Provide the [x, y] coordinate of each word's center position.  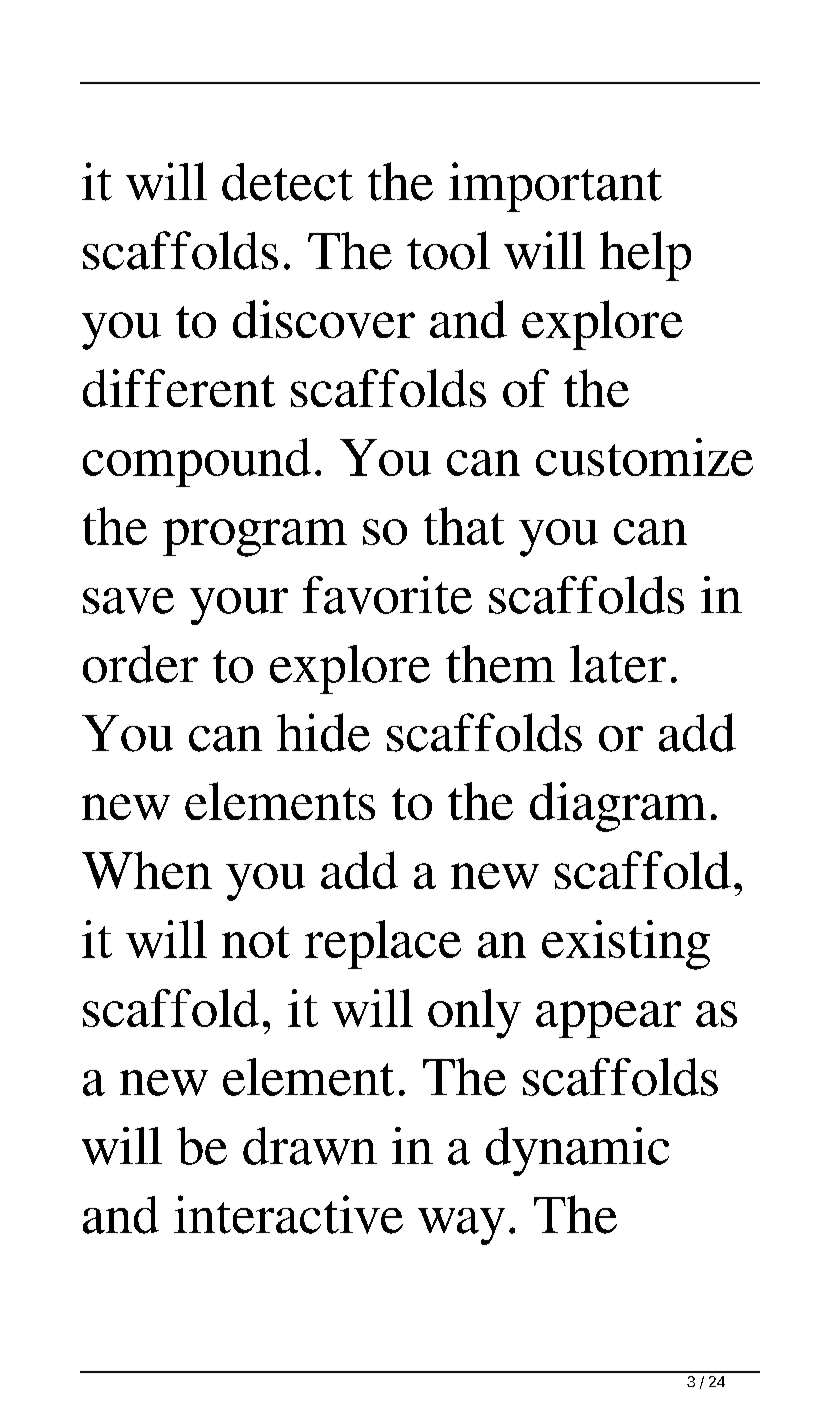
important [555, 187]
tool [448, 250]
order [140, 664]
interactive [288, 1214]
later [618, 664]
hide [323, 732]
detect [287, 182]
